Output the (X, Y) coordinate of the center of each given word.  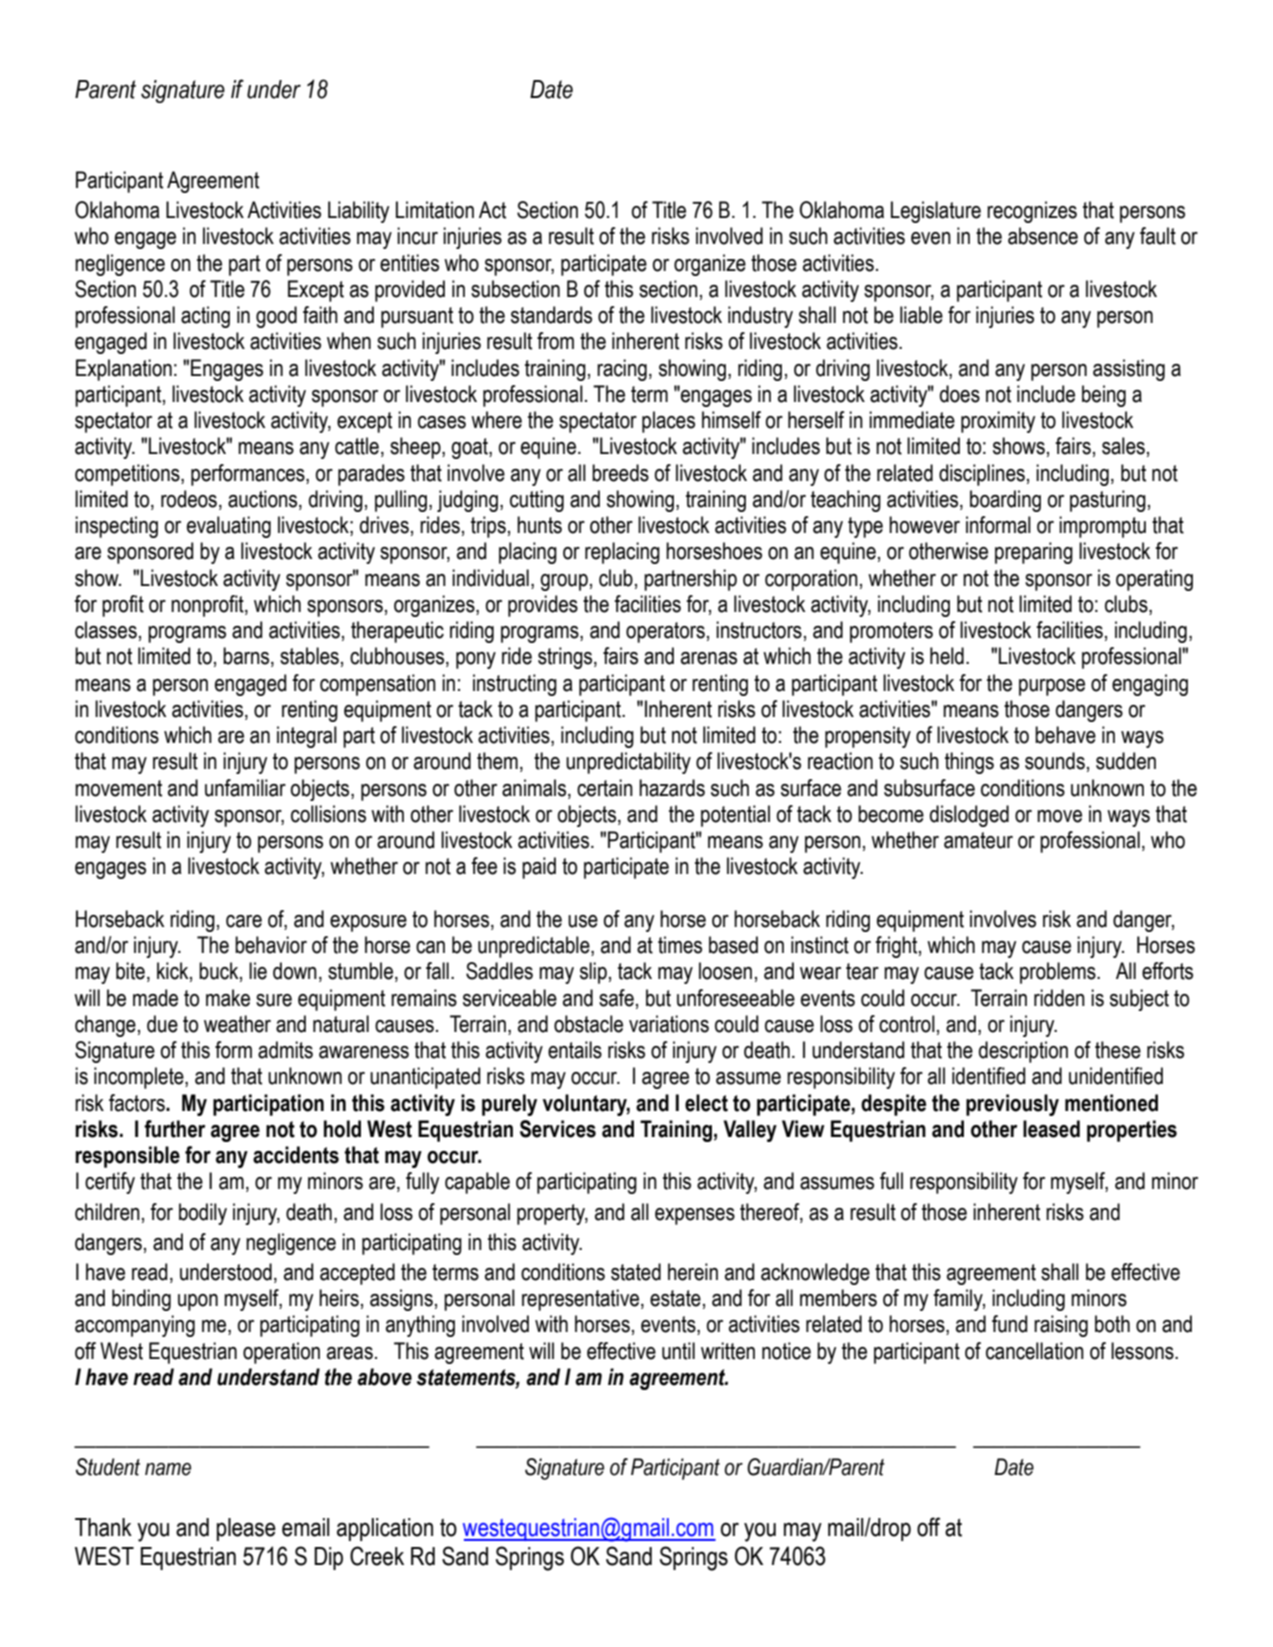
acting (205, 317)
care (244, 921)
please (246, 1529)
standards (551, 315)
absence (1043, 236)
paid (539, 868)
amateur (978, 840)
